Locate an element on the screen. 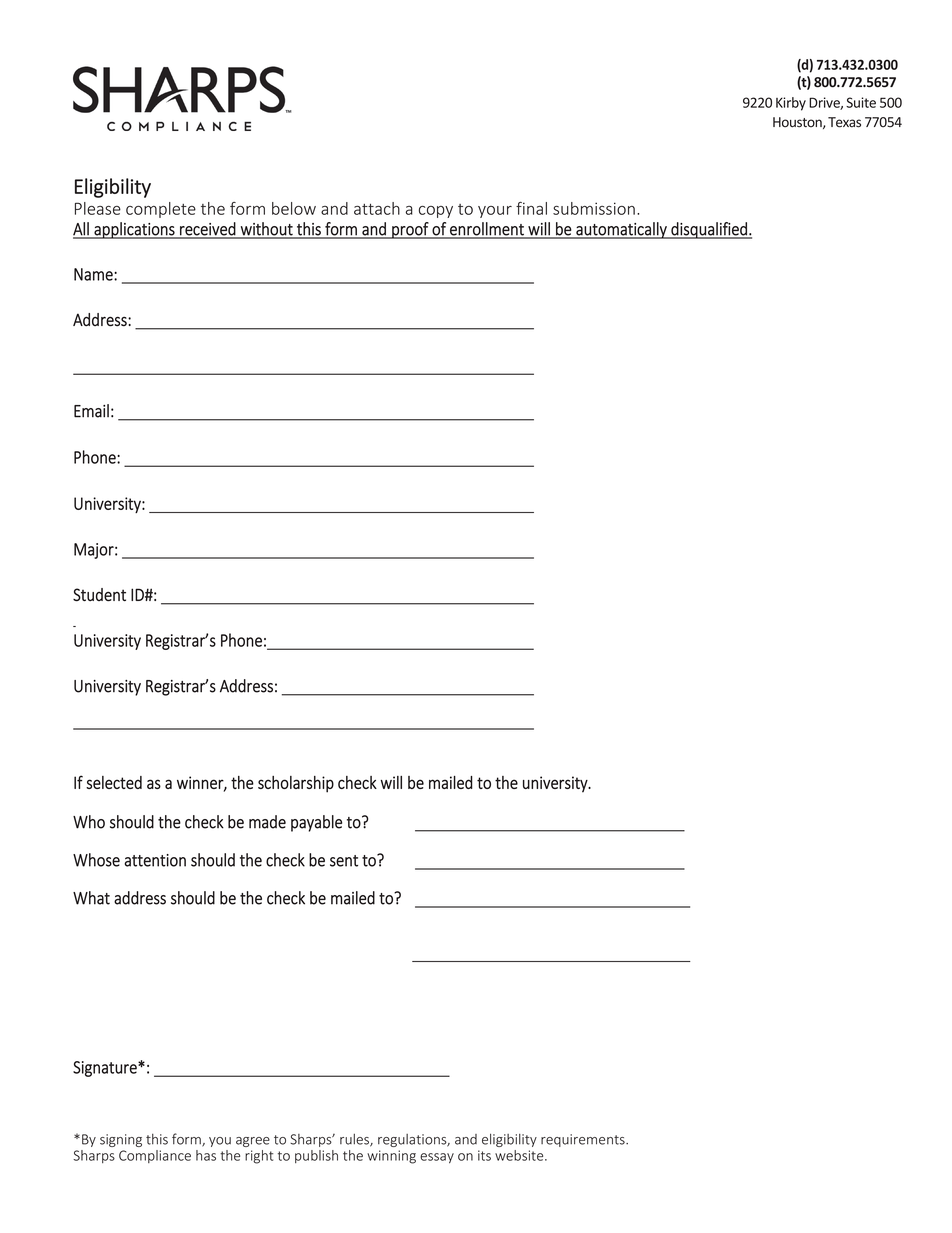 The image size is (952, 1233). its is located at coordinates (484, 1155).
